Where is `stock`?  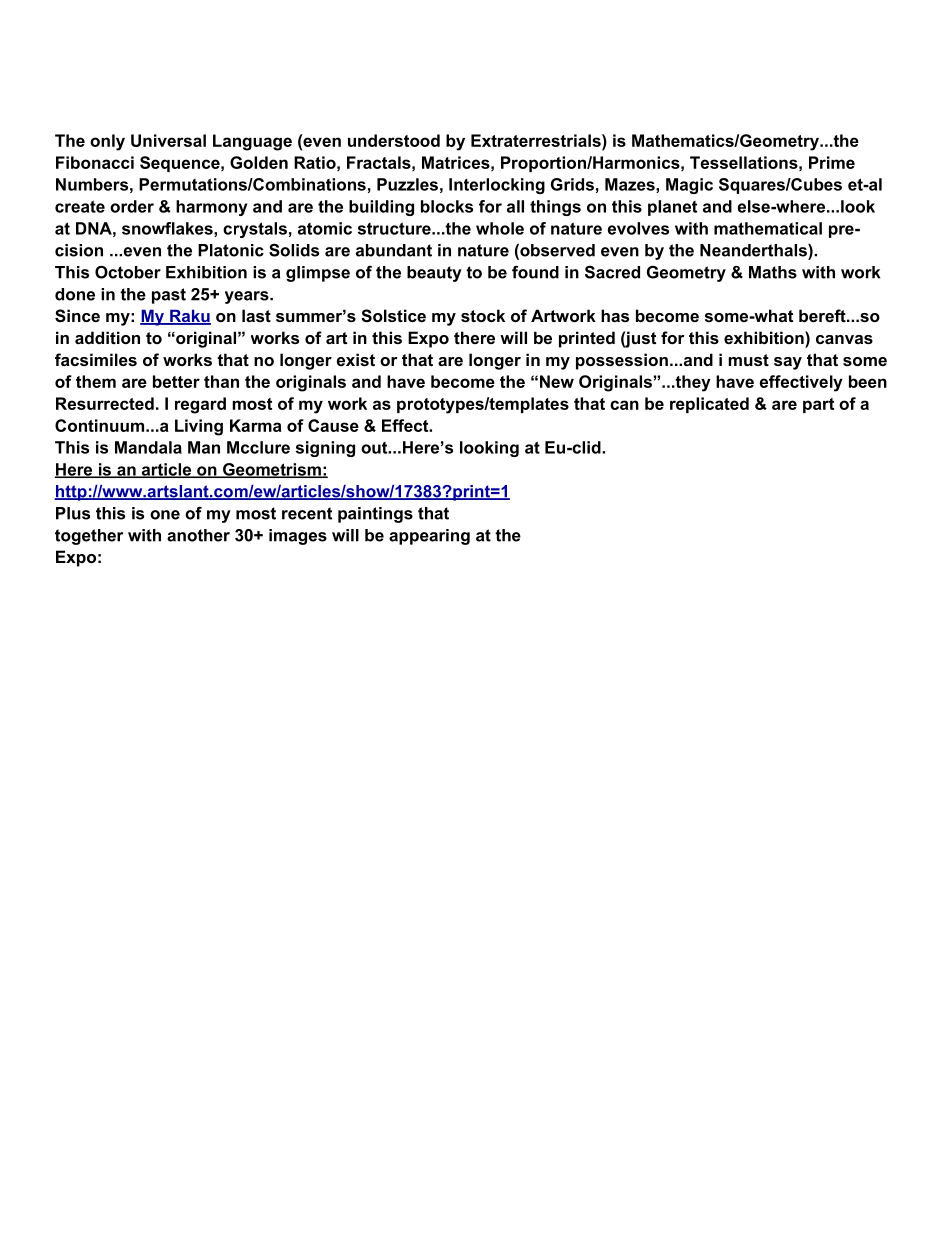
stock is located at coordinates (483, 315).
